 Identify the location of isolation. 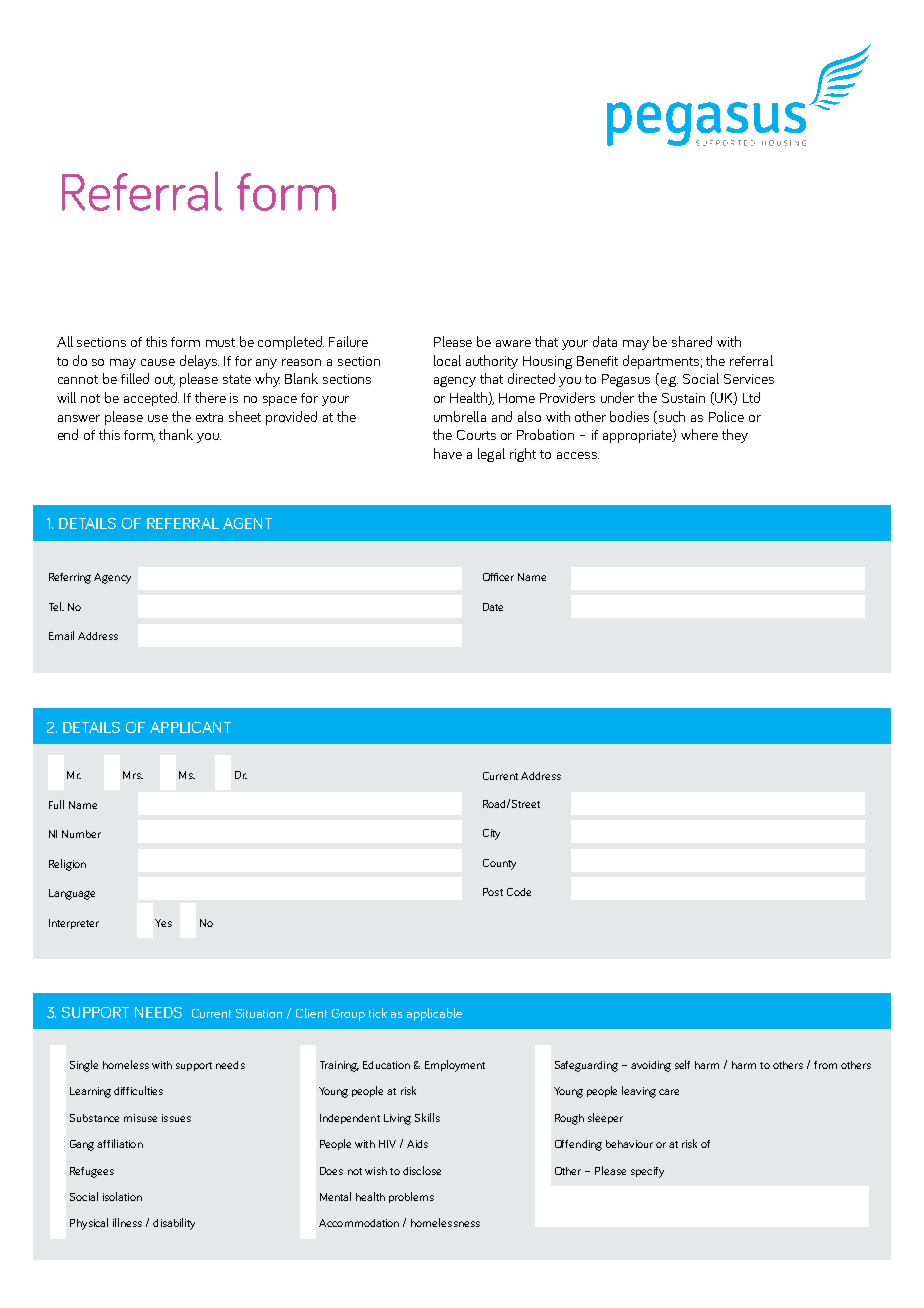
(122, 1196).
